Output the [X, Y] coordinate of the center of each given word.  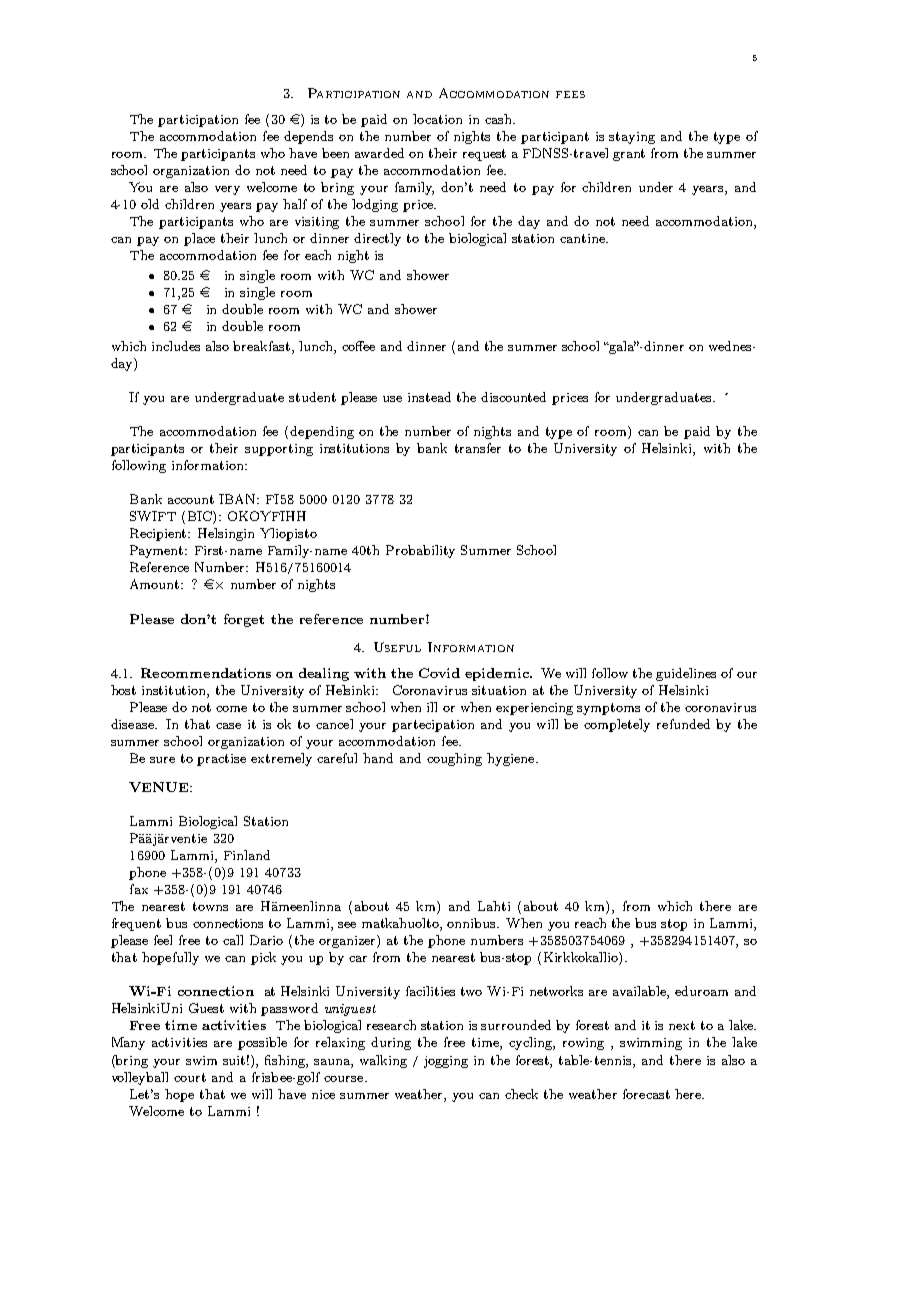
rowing [583, 1044]
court [190, 1077]
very [227, 190]
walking [383, 1061]
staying [632, 138]
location [437, 119]
